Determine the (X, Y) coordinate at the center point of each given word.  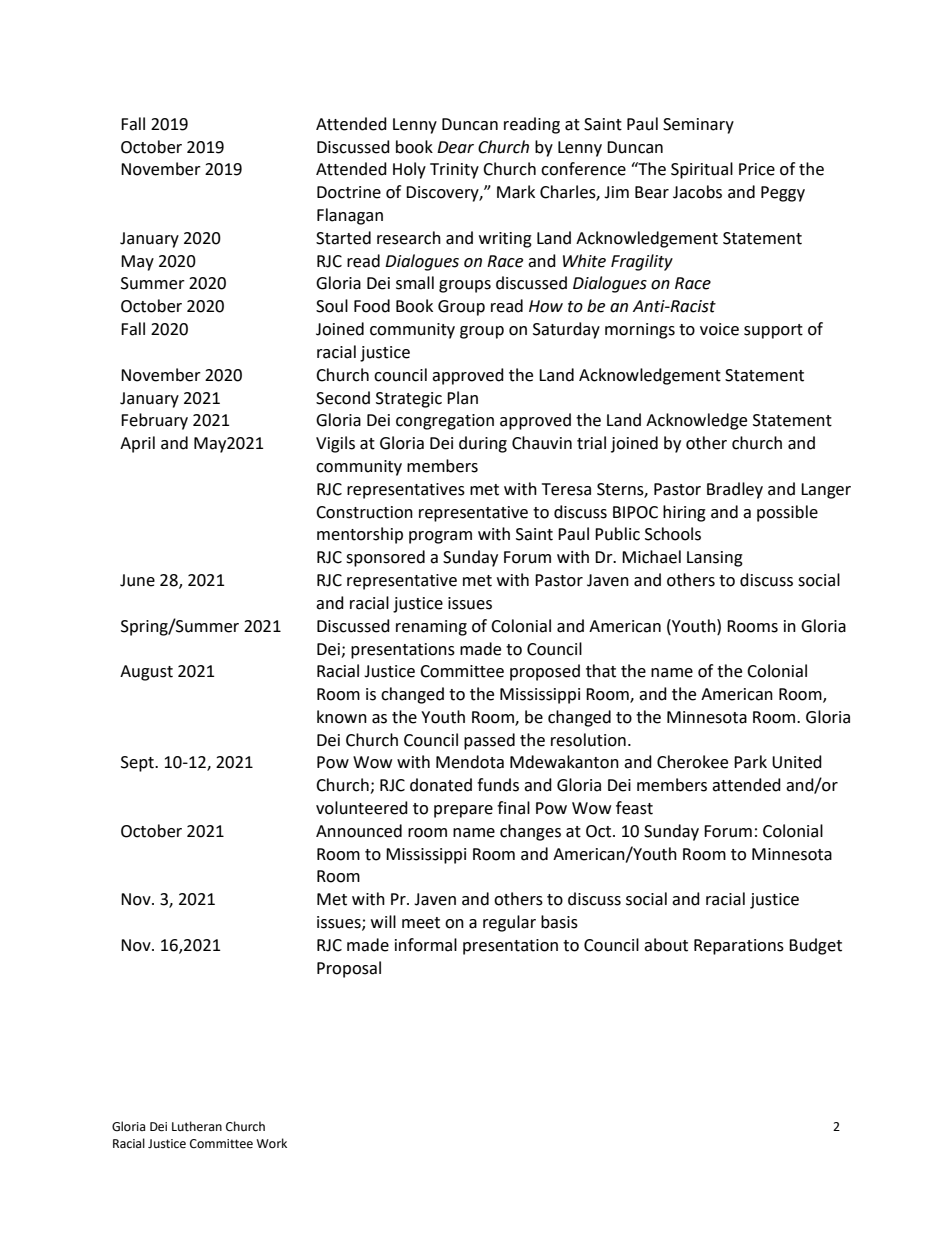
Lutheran (197, 1126)
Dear (455, 147)
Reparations (739, 947)
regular (509, 923)
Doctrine (349, 192)
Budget (815, 946)
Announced (359, 831)
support (773, 331)
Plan (462, 398)
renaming (431, 628)
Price (757, 169)
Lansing (715, 559)
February (154, 421)
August (146, 673)
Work (271, 1143)
